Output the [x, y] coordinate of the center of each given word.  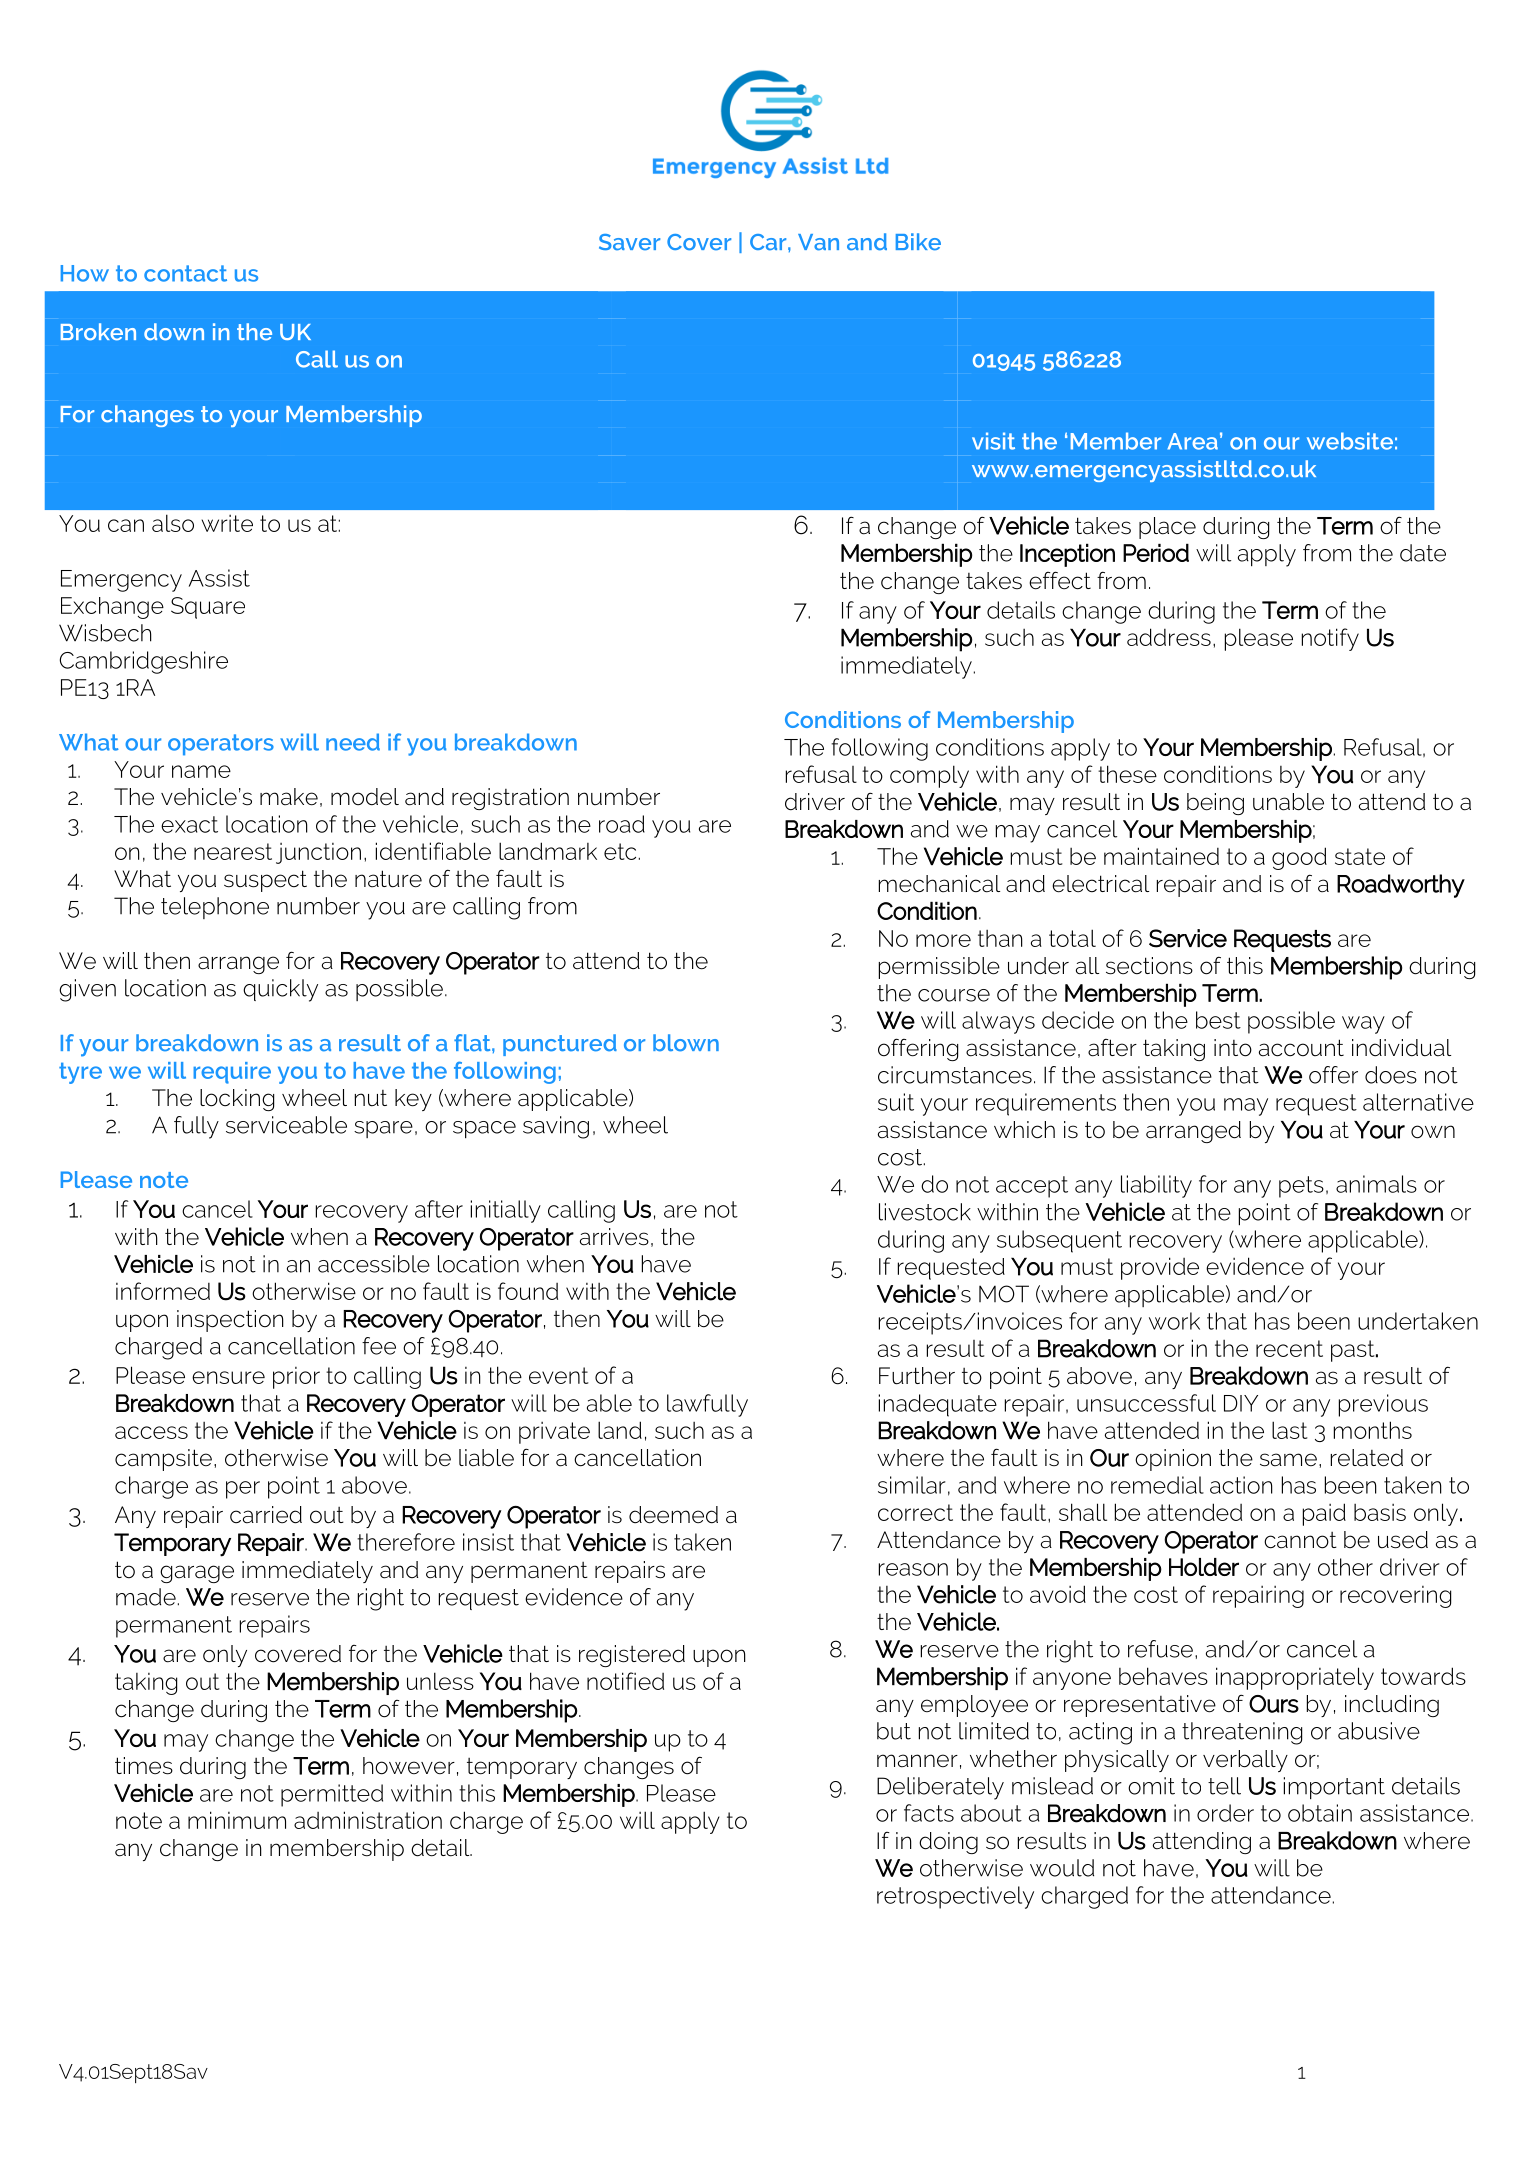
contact [185, 273]
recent [1289, 1348]
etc [620, 851]
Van [818, 242]
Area [1192, 441]
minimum [237, 1820]
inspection [230, 1321]
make [289, 797]
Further [917, 1376]
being [1215, 804]
